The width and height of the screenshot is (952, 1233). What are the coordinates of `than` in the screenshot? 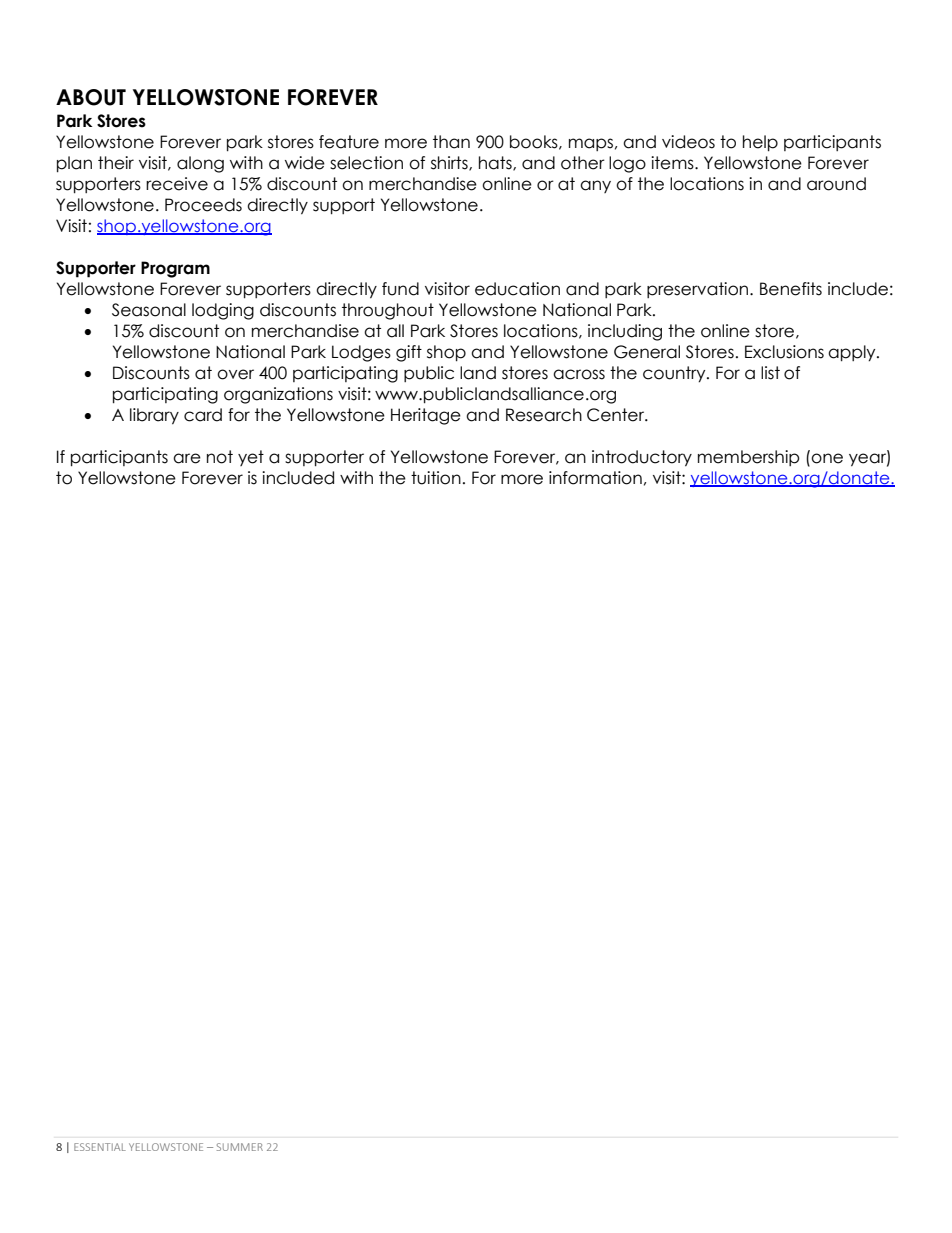 It's located at (451, 142).
